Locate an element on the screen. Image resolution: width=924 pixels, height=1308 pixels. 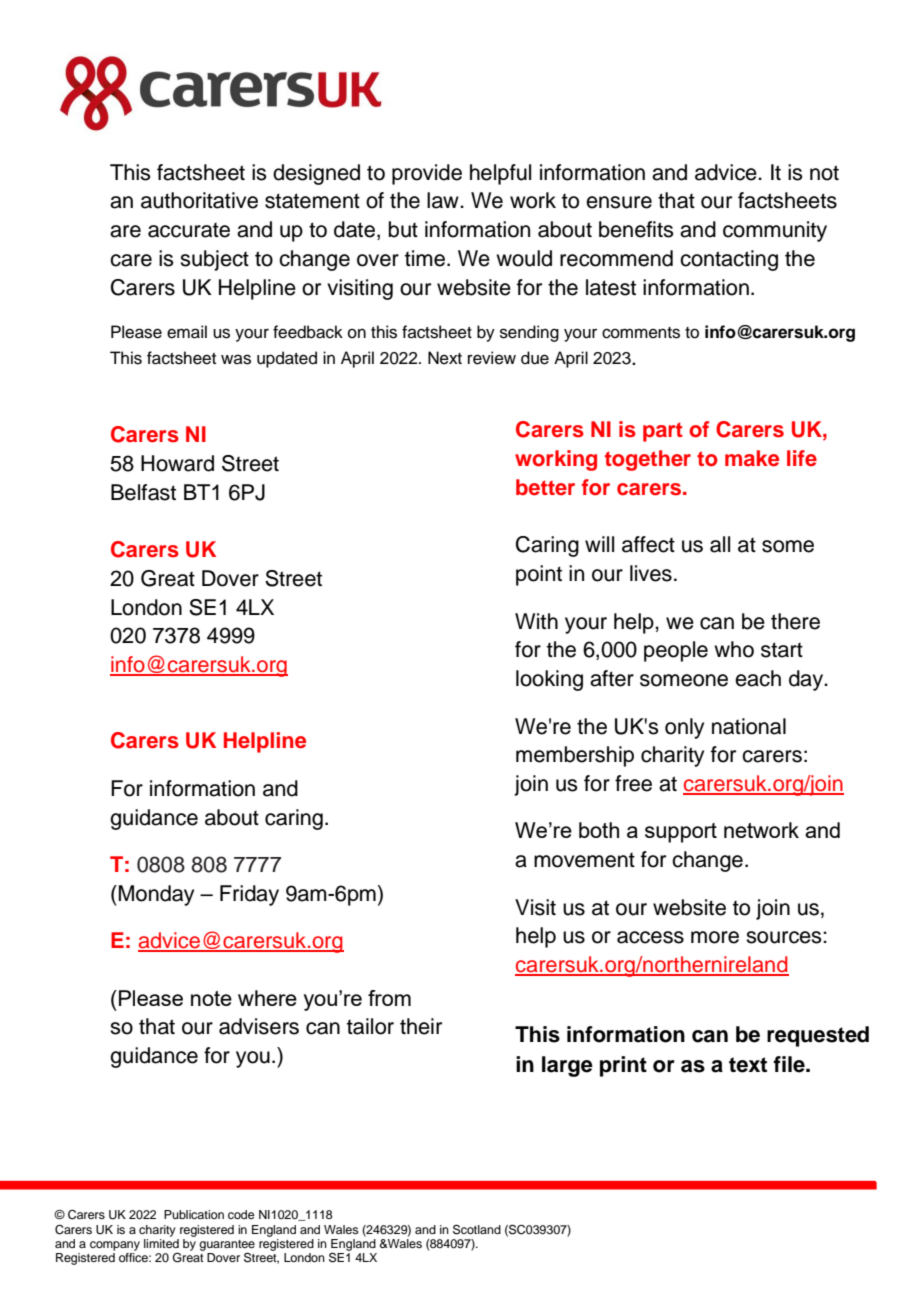
law is located at coordinates (444, 200).
